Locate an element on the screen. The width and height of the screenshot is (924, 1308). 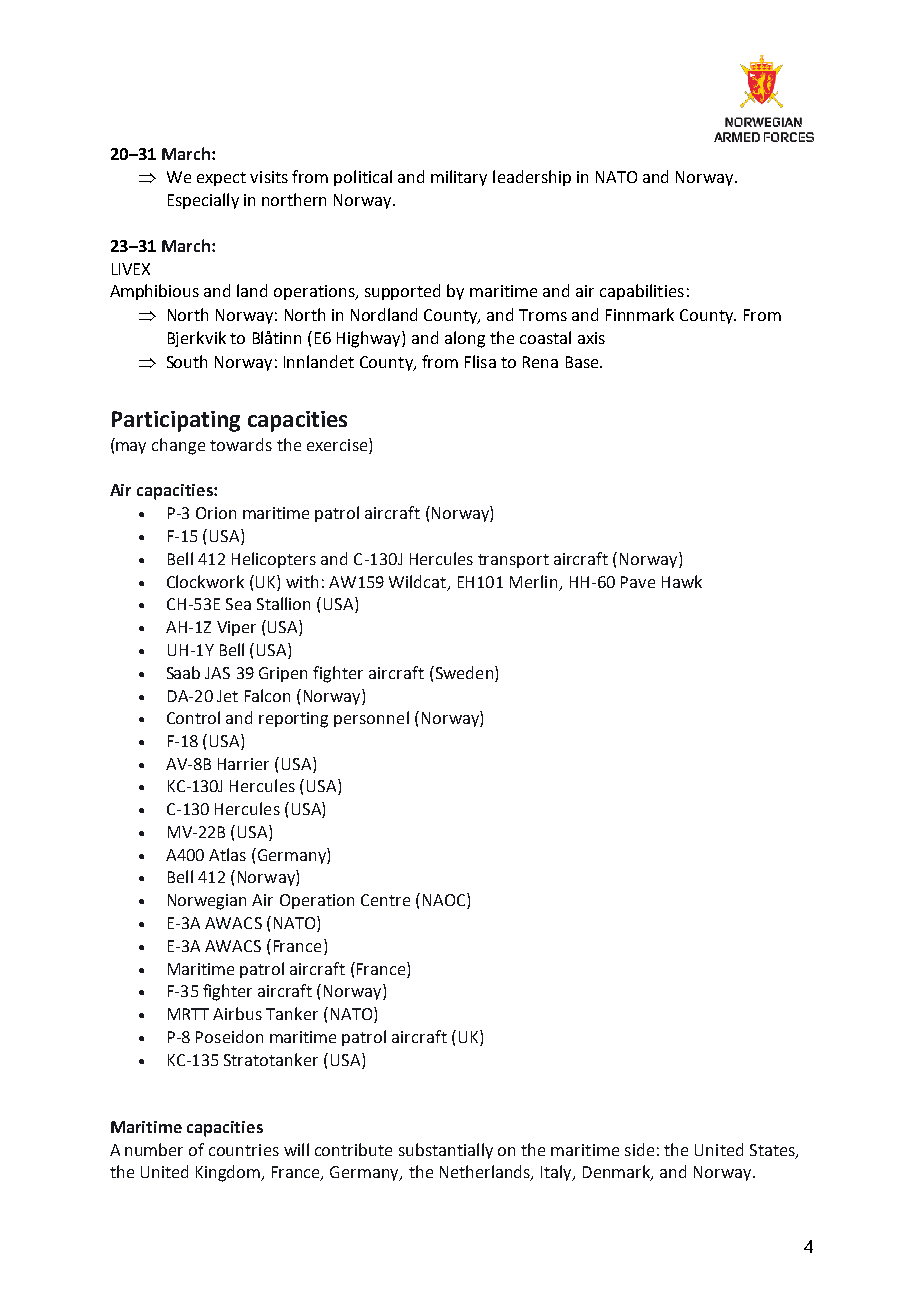
side is located at coordinates (639, 1149).
